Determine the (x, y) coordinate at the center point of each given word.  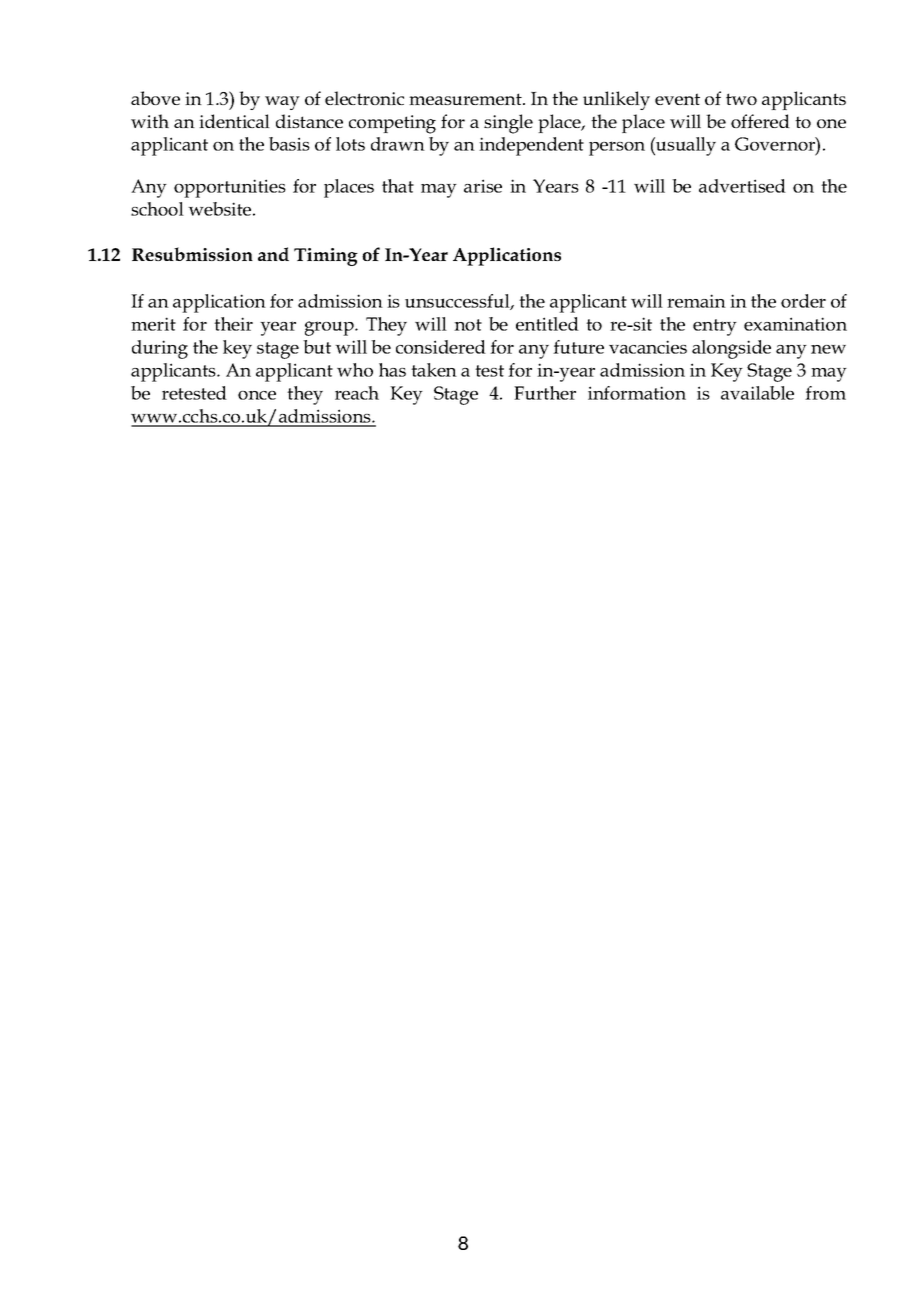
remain (696, 301)
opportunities (230, 188)
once (257, 395)
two (741, 99)
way (282, 103)
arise (483, 186)
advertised (742, 186)
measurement (466, 99)
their (233, 324)
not (468, 325)
